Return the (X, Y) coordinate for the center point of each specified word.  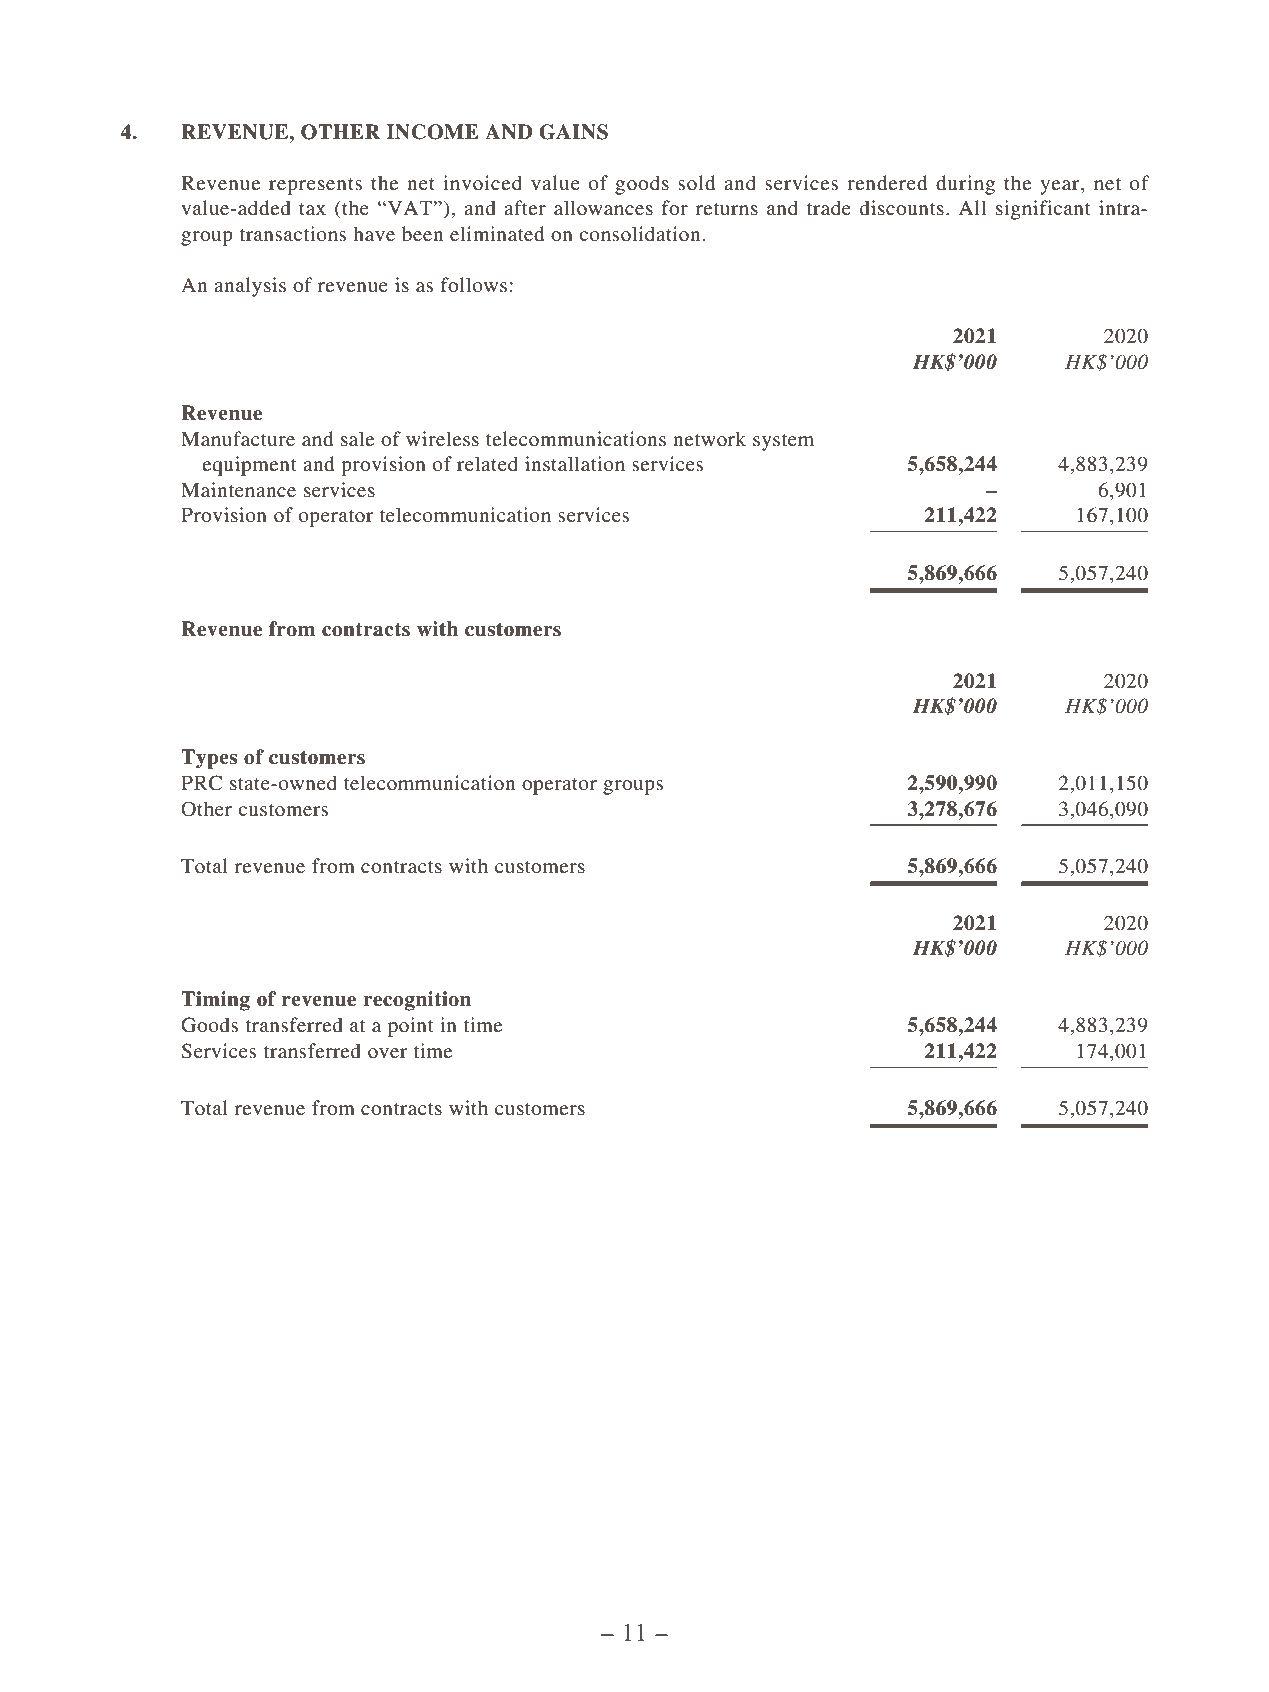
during (965, 185)
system (783, 442)
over (387, 1053)
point (411, 1027)
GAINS (573, 132)
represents (315, 186)
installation (575, 463)
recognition (417, 1001)
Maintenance (238, 489)
